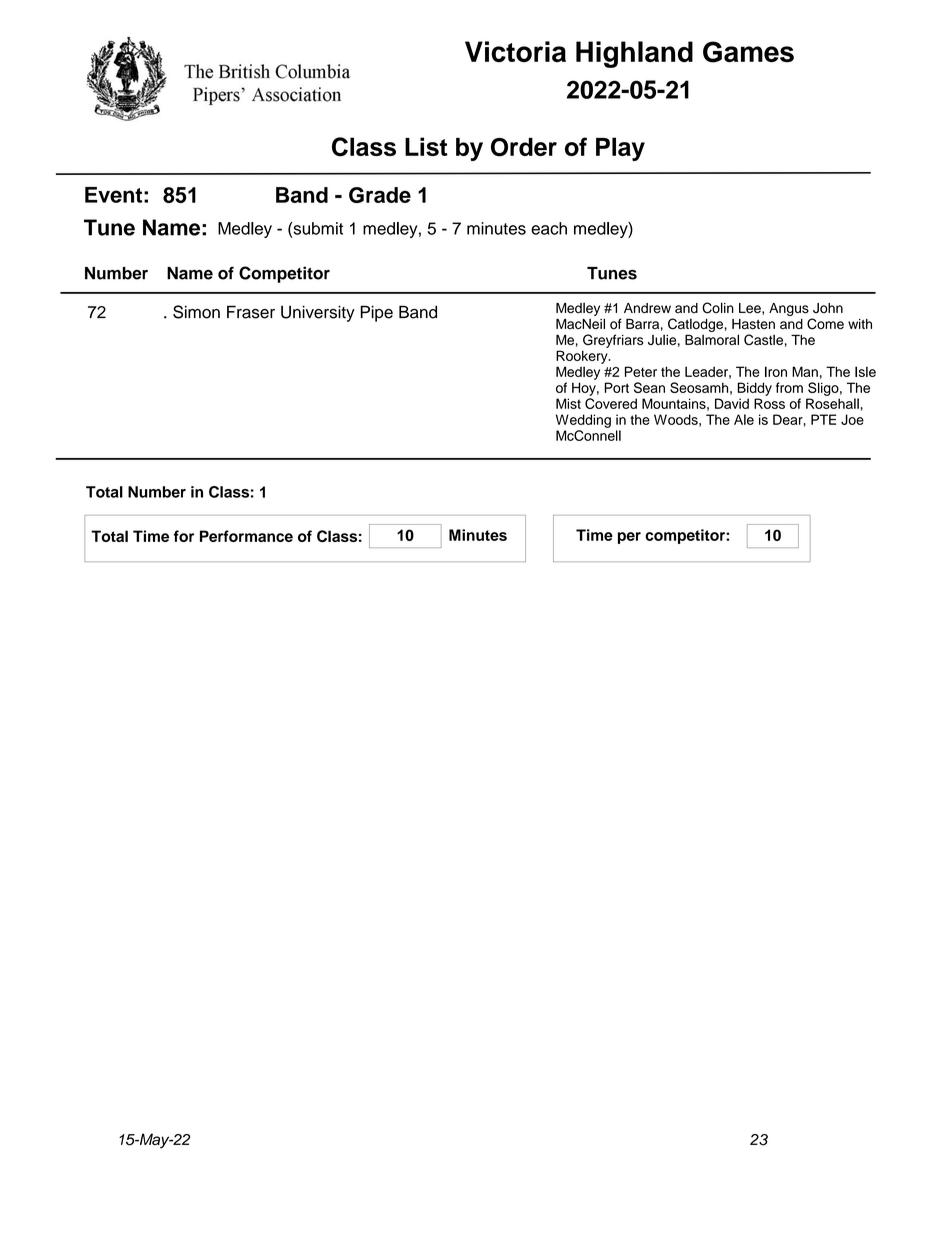 Image resolution: width=952 pixels, height=1233 pixels. What do you see at coordinates (823, 419) in the document?
I see `PTE` at bounding box center [823, 419].
